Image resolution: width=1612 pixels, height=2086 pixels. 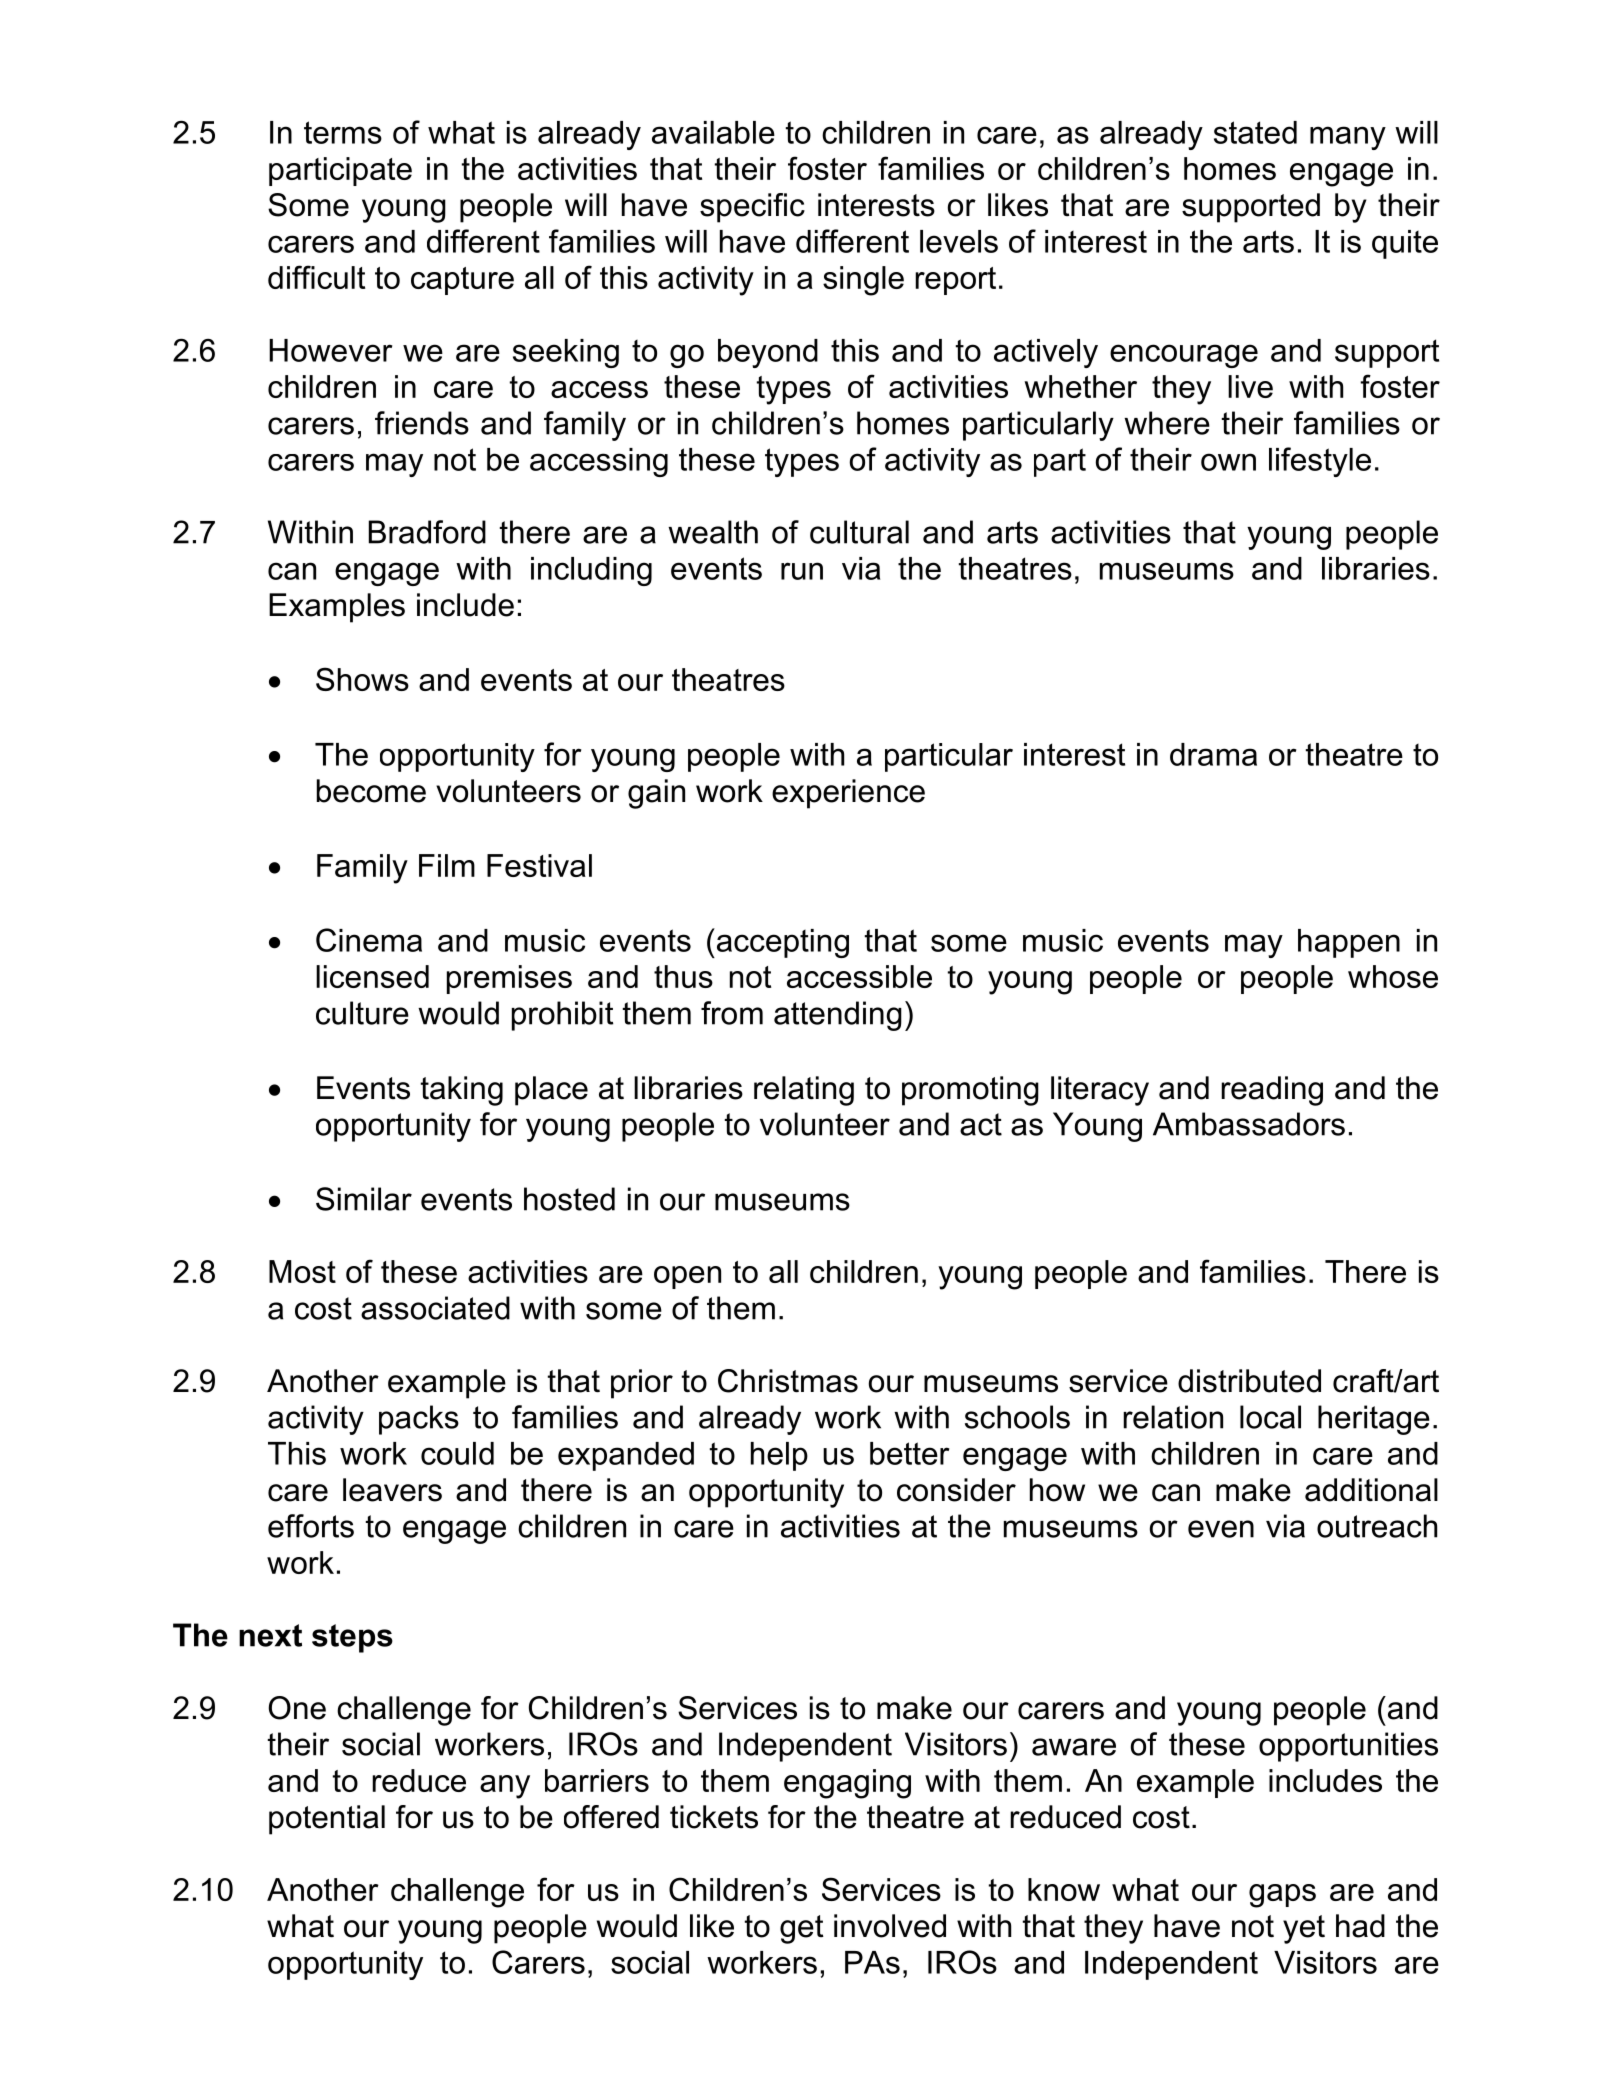 I want to click on drama, so click(x=1213, y=754).
